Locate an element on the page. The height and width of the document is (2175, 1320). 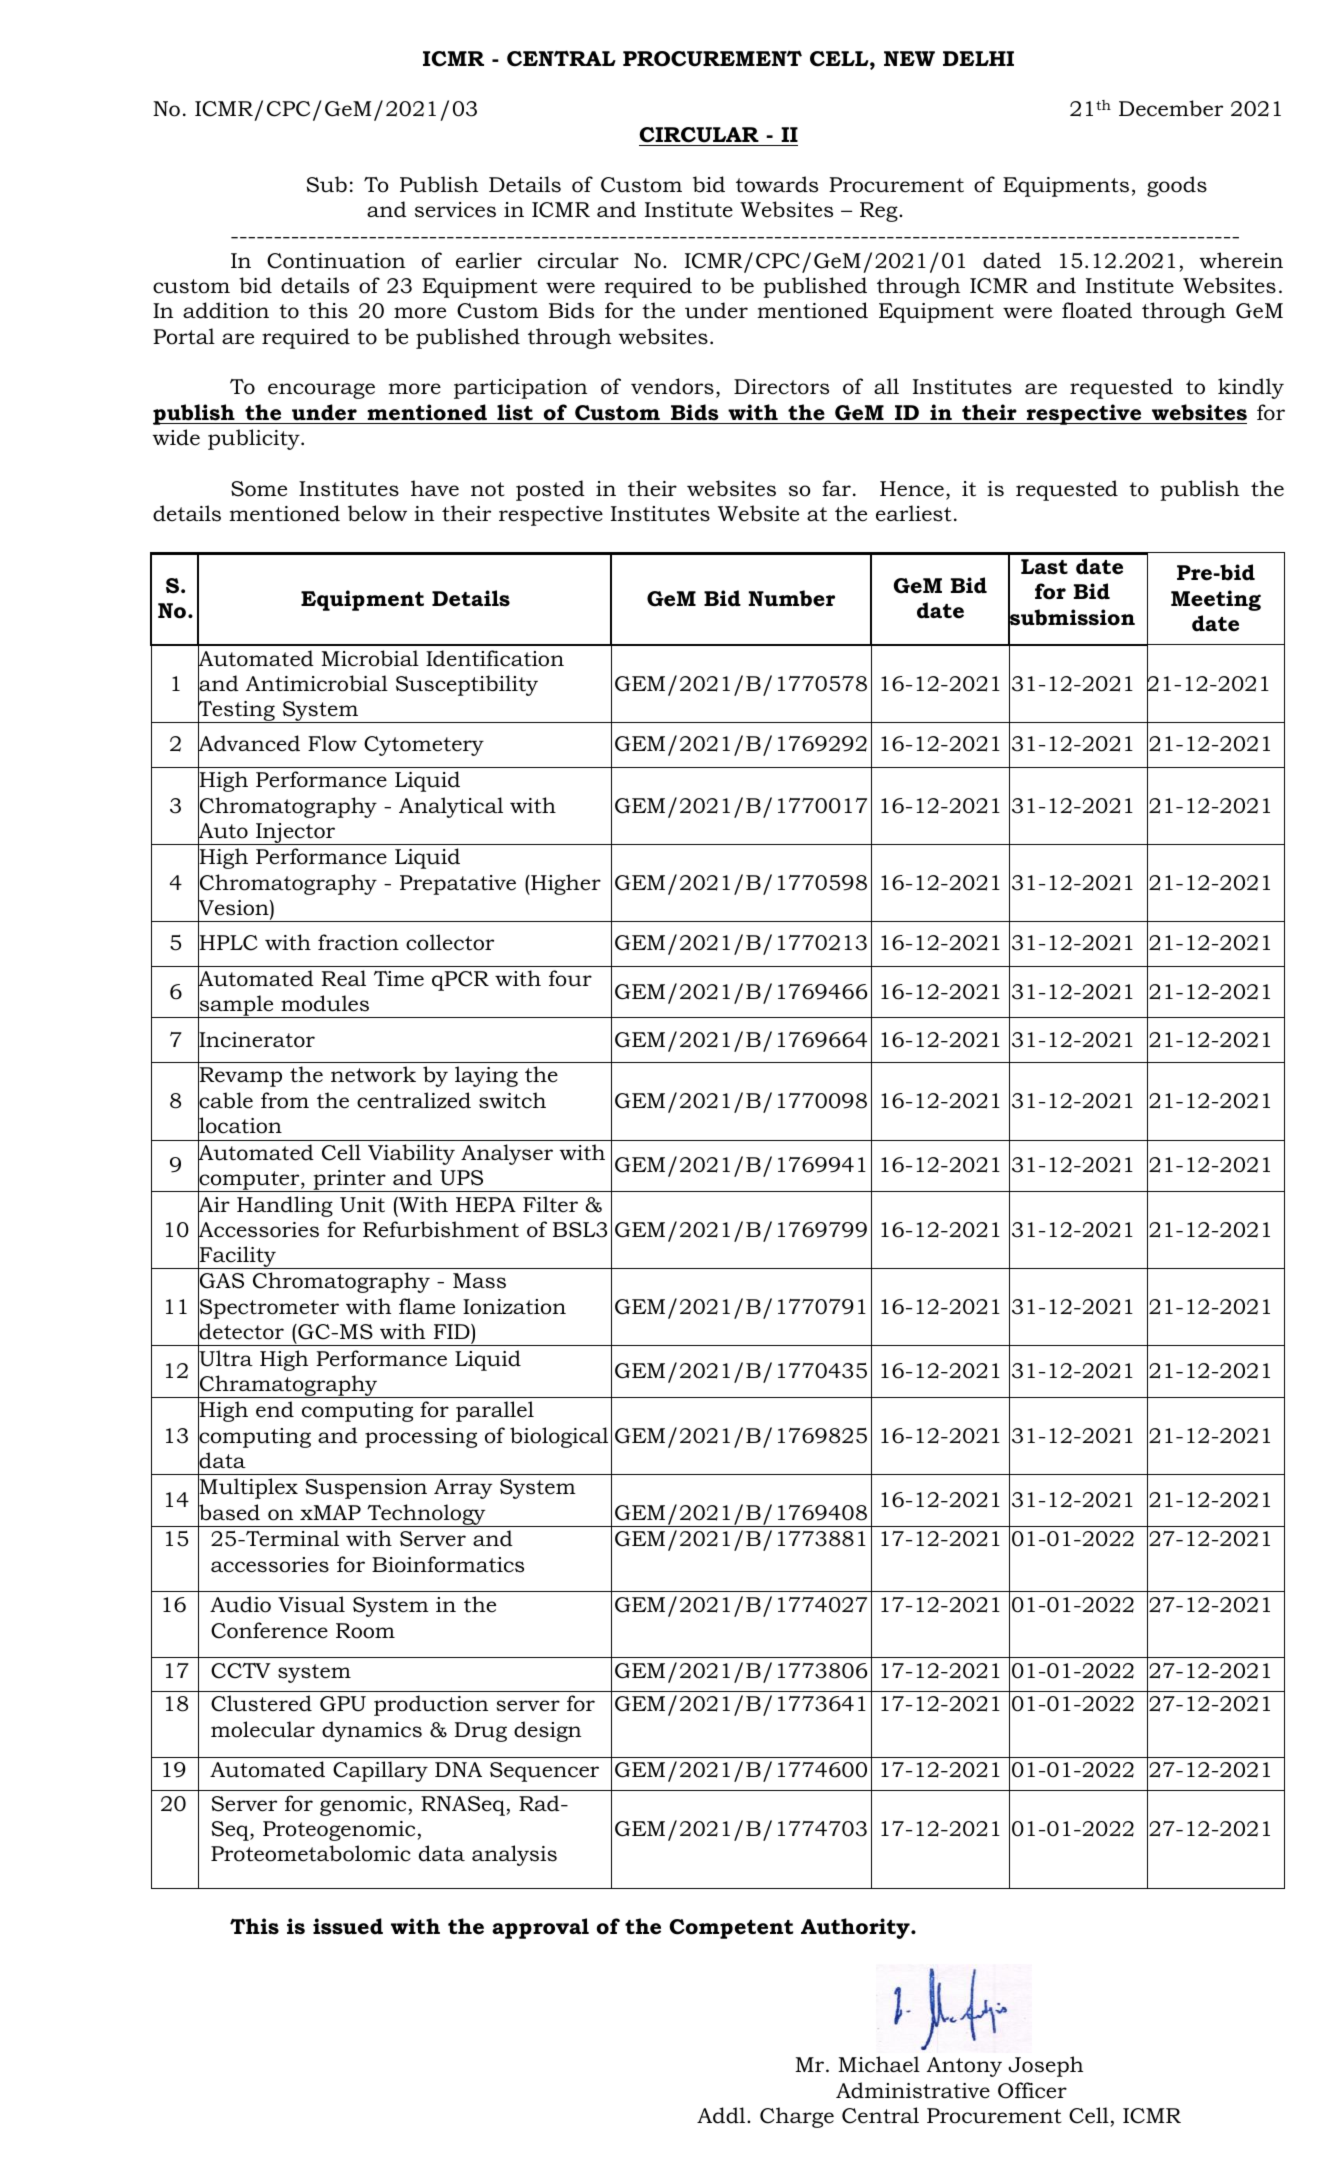
Charge is located at coordinates (797, 2117).
